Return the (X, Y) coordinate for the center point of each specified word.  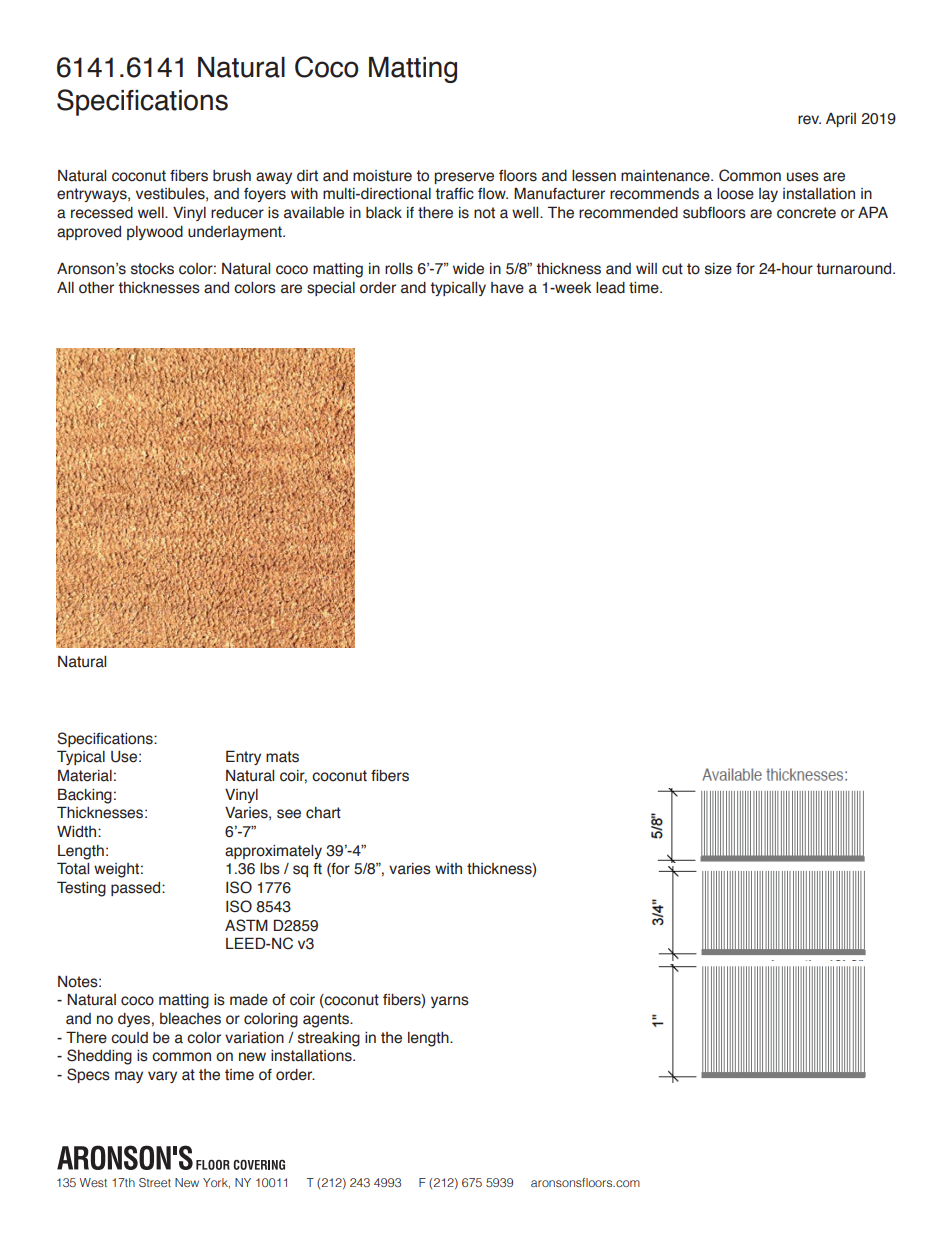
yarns (450, 1002)
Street (155, 1182)
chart (323, 813)
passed (137, 889)
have (507, 288)
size (718, 269)
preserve (464, 178)
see (289, 814)
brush (232, 176)
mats (282, 757)
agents (327, 1020)
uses (803, 177)
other (96, 288)
